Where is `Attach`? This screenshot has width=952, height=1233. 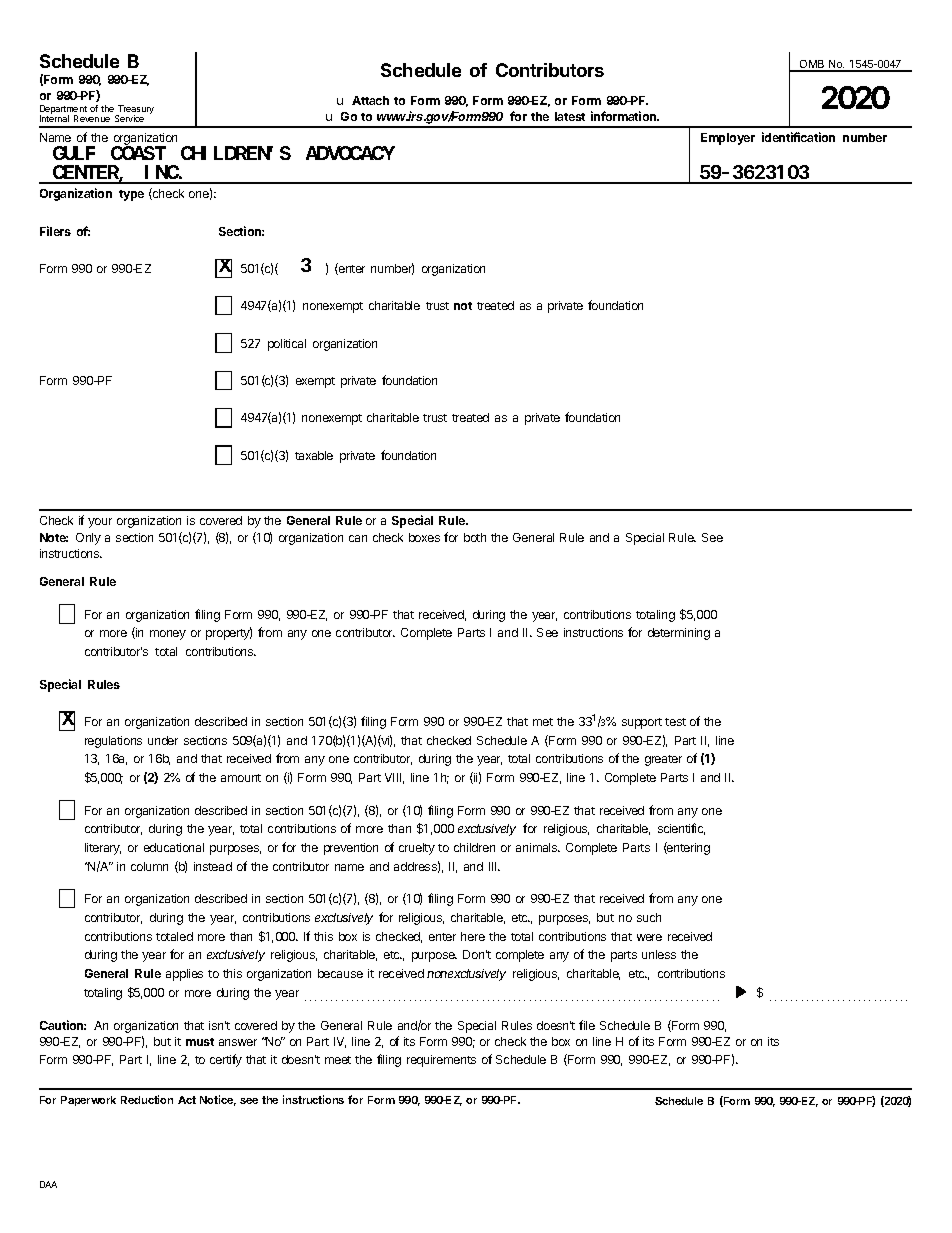
Attach is located at coordinates (370, 100).
